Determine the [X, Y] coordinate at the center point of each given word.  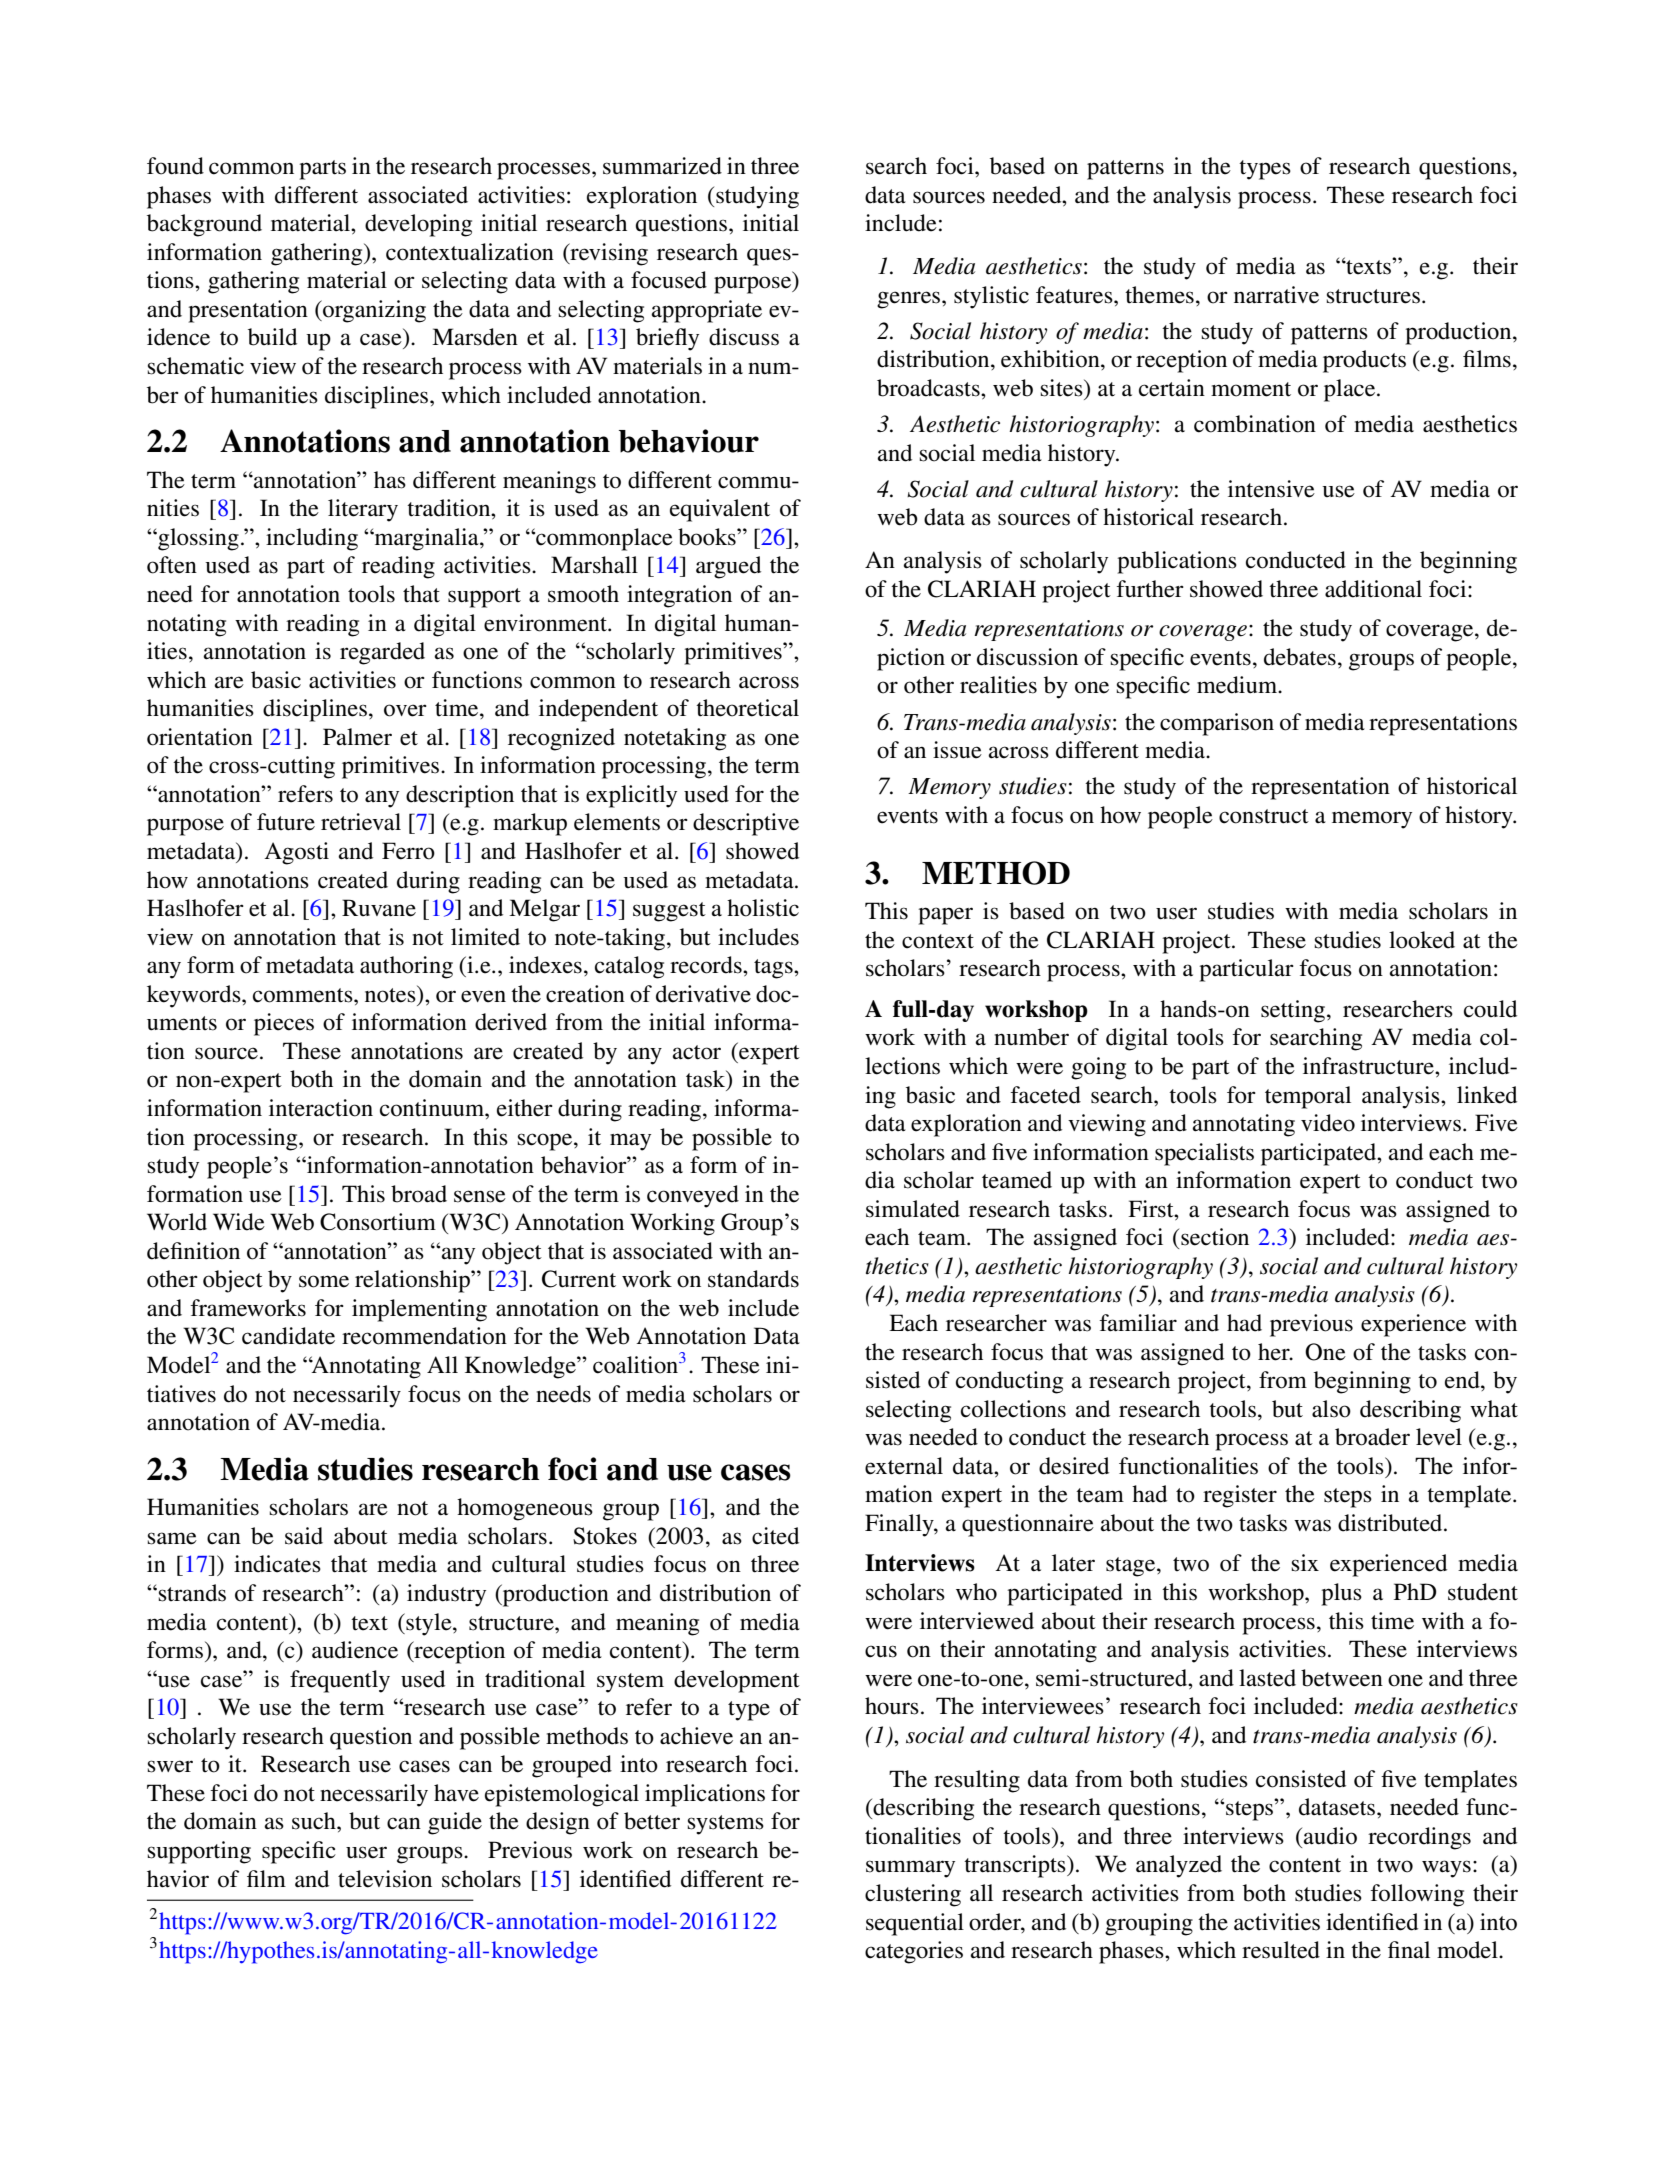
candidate [288, 1336]
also [1331, 1409]
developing [418, 225]
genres [910, 300]
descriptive [746, 824]
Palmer [357, 737]
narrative [1276, 295]
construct [1264, 816]
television [385, 1879]
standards [753, 1279]
